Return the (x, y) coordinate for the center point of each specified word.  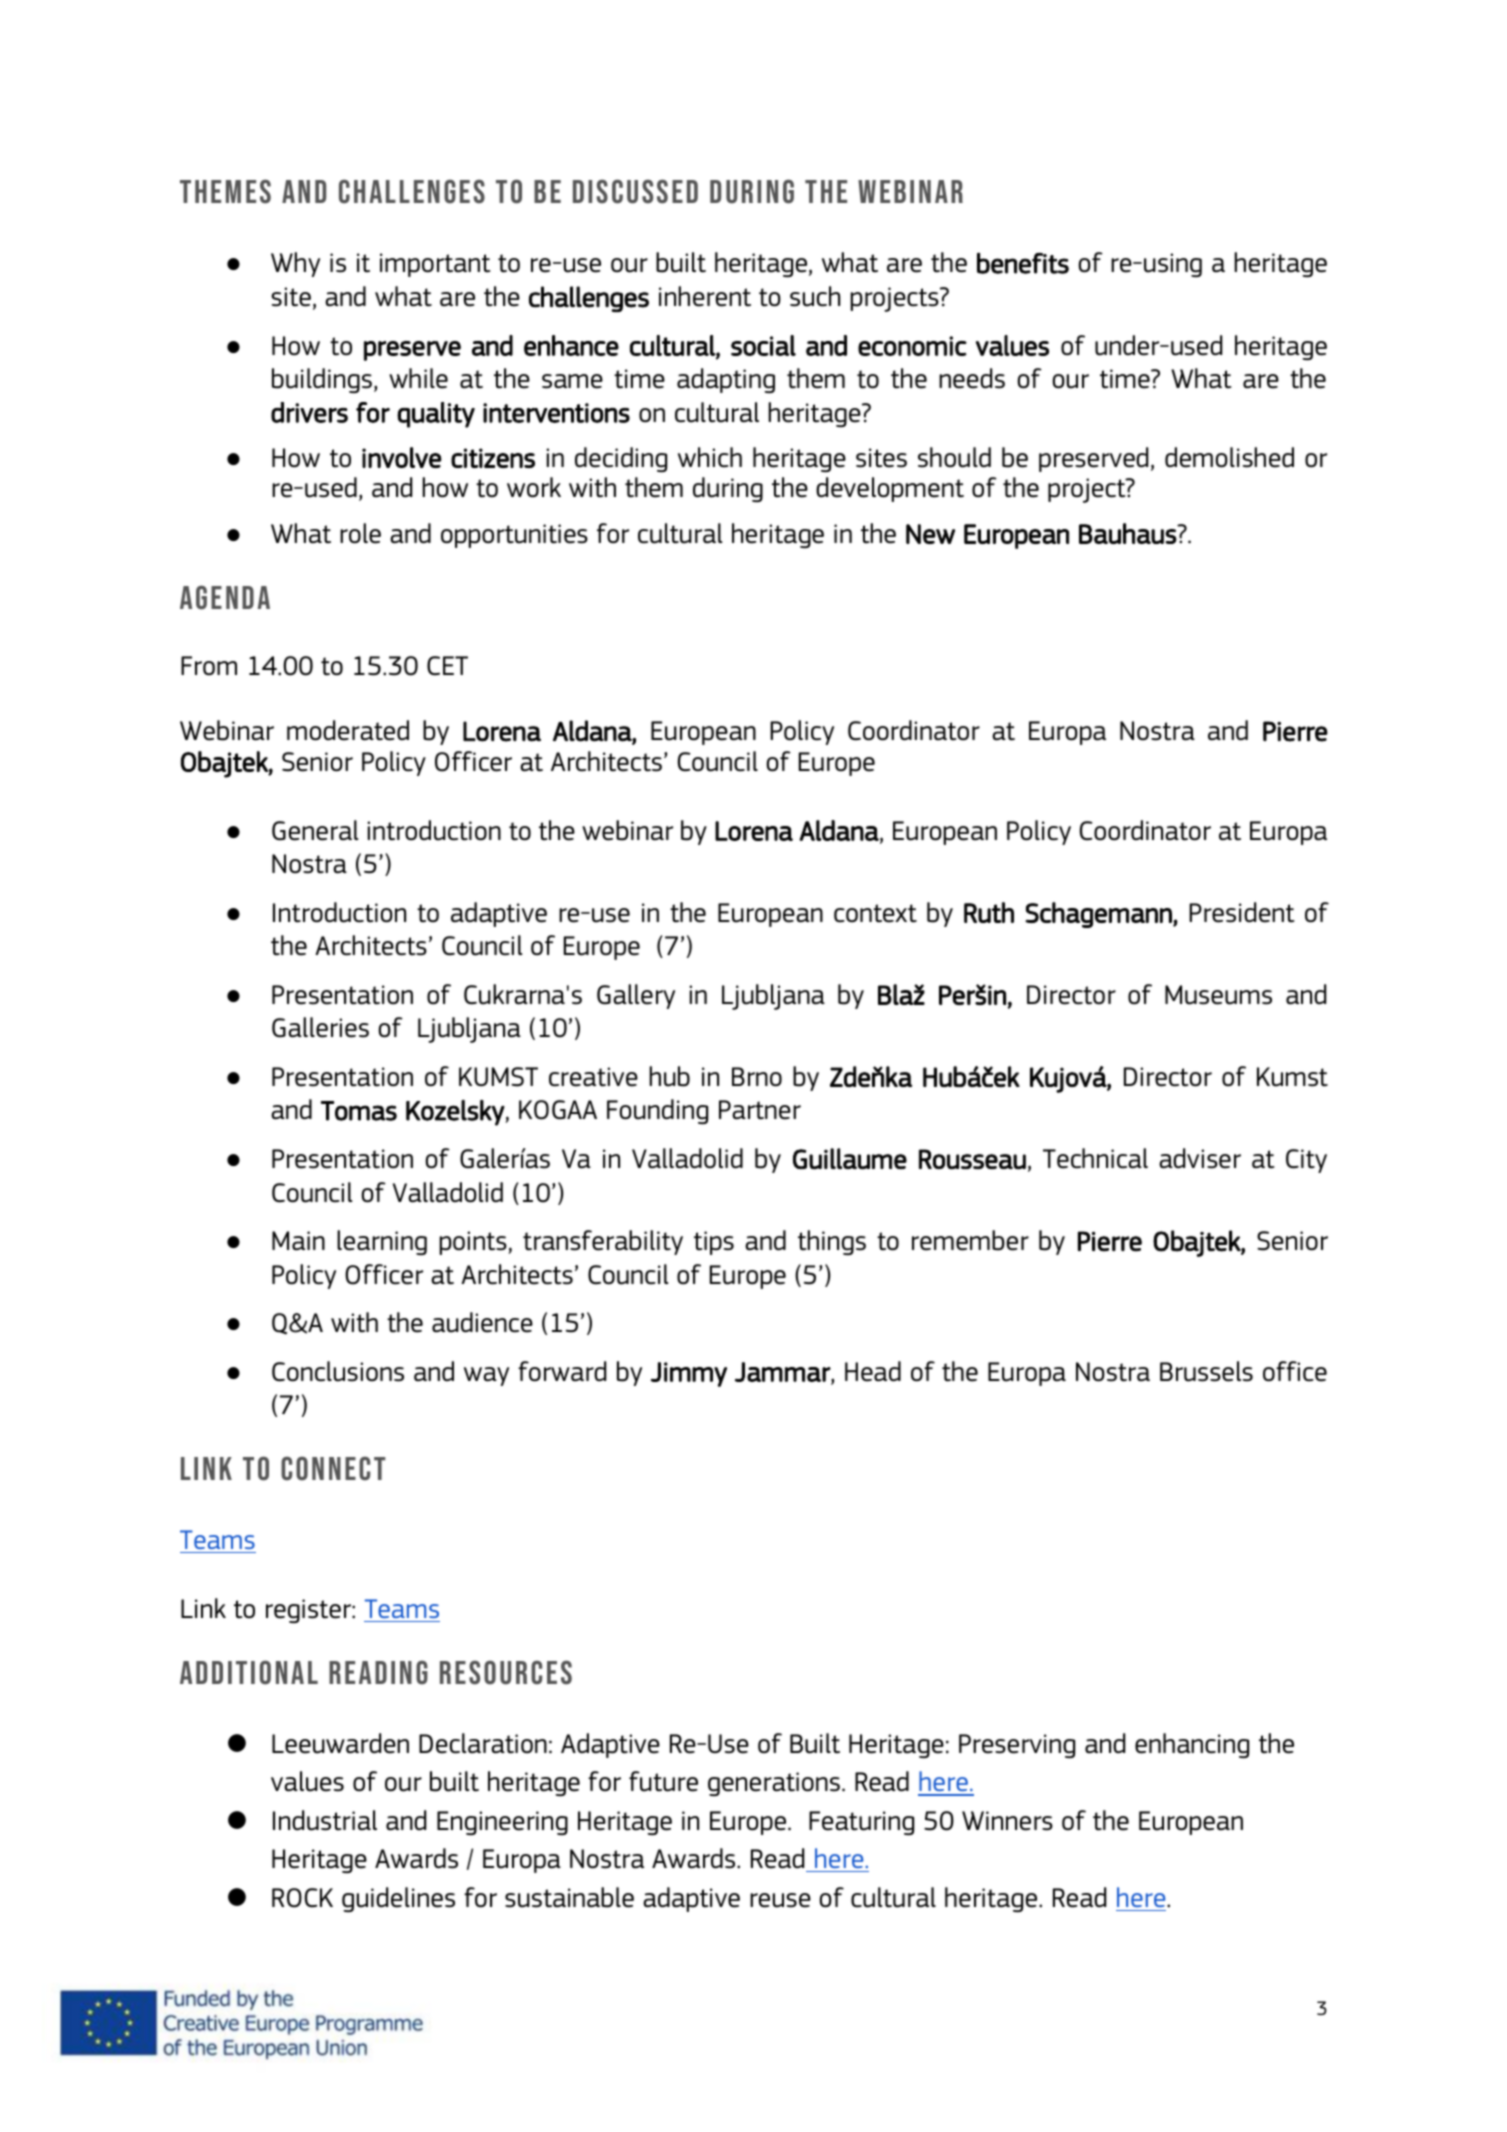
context (875, 913)
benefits (1023, 263)
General (315, 830)
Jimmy (689, 1374)
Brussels (1206, 1371)
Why (295, 264)
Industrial (325, 1820)
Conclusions (338, 1371)
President (1242, 912)
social (763, 345)
